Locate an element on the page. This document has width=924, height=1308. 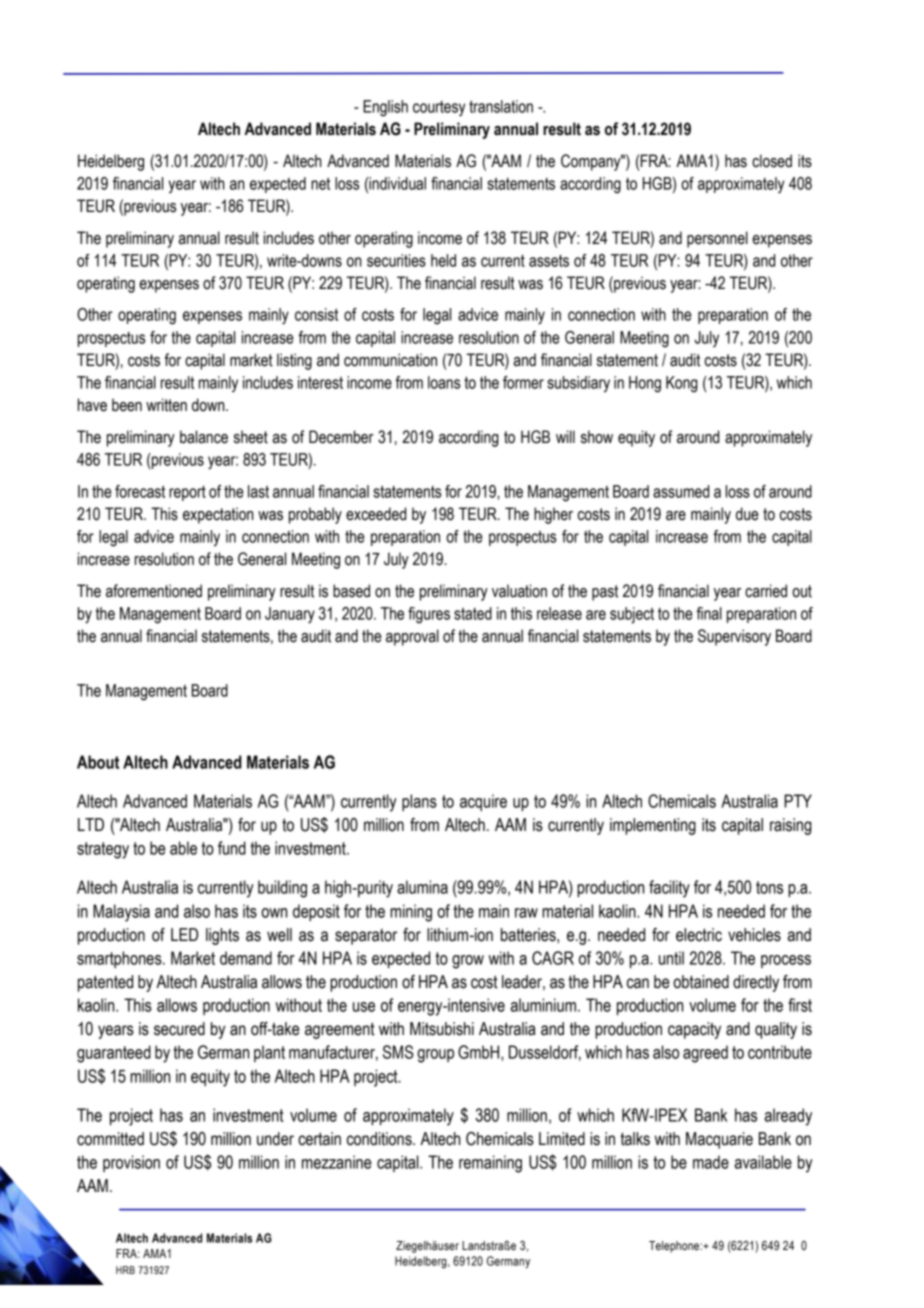
net is located at coordinates (320, 183).
